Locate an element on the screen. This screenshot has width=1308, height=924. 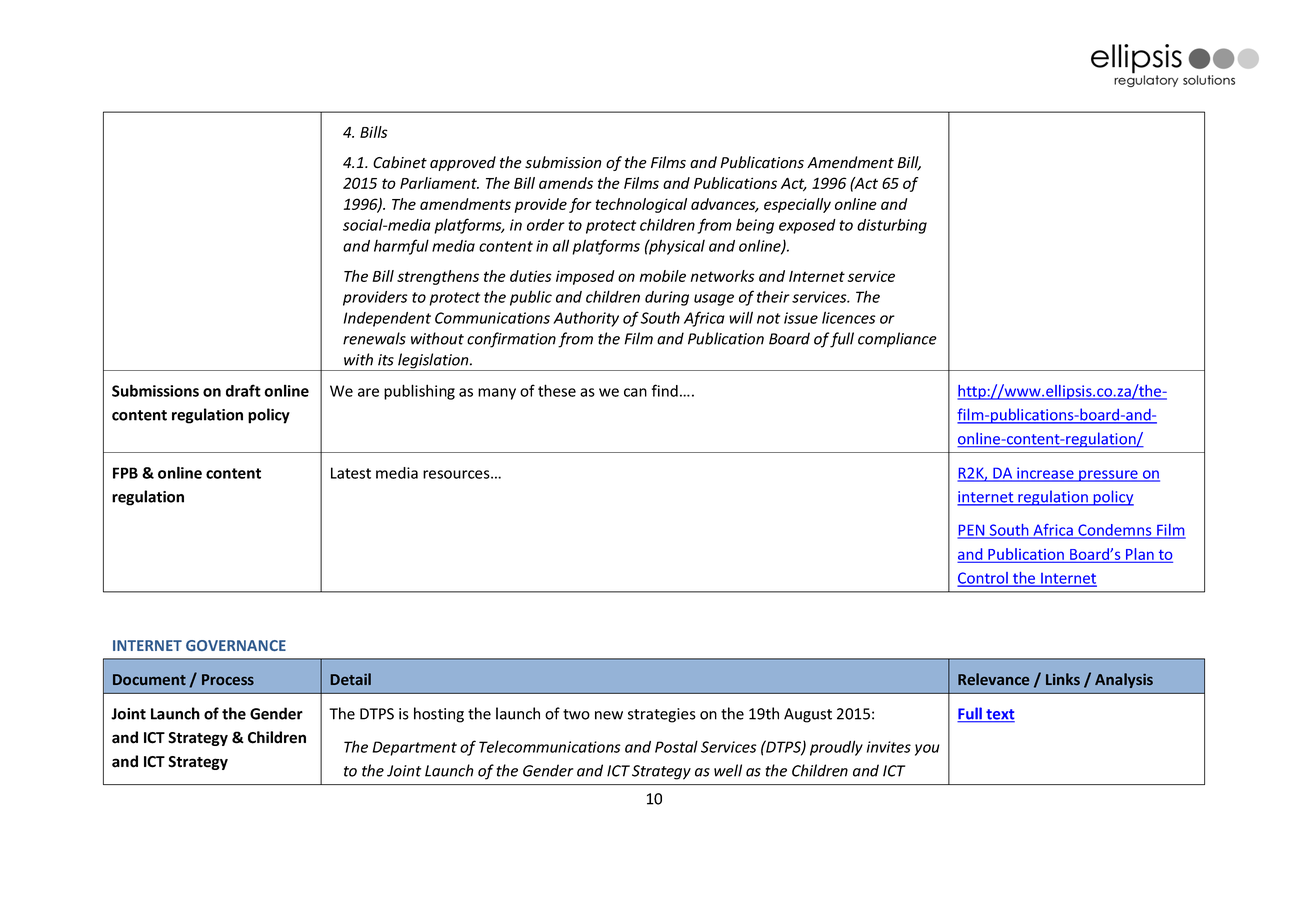
technological is located at coordinates (641, 205).
